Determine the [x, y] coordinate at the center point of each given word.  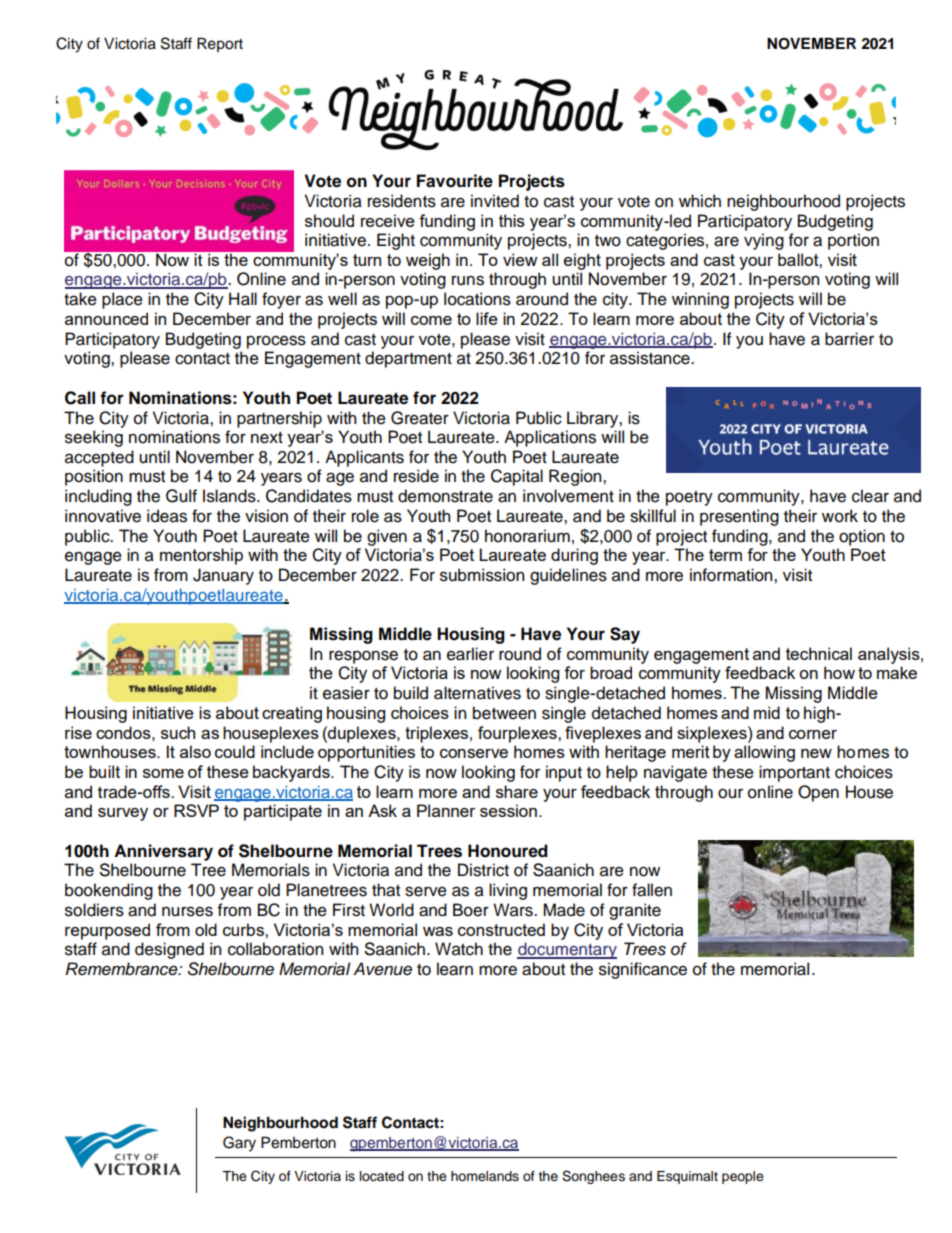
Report [220, 44]
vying [764, 241]
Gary [239, 1144]
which [700, 201]
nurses [187, 911]
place [122, 300]
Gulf [181, 496]
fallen [652, 890]
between [504, 713]
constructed [501, 929]
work [840, 516]
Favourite [455, 181]
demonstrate [445, 496]
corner [813, 734]
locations [477, 299]
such [178, 732]
